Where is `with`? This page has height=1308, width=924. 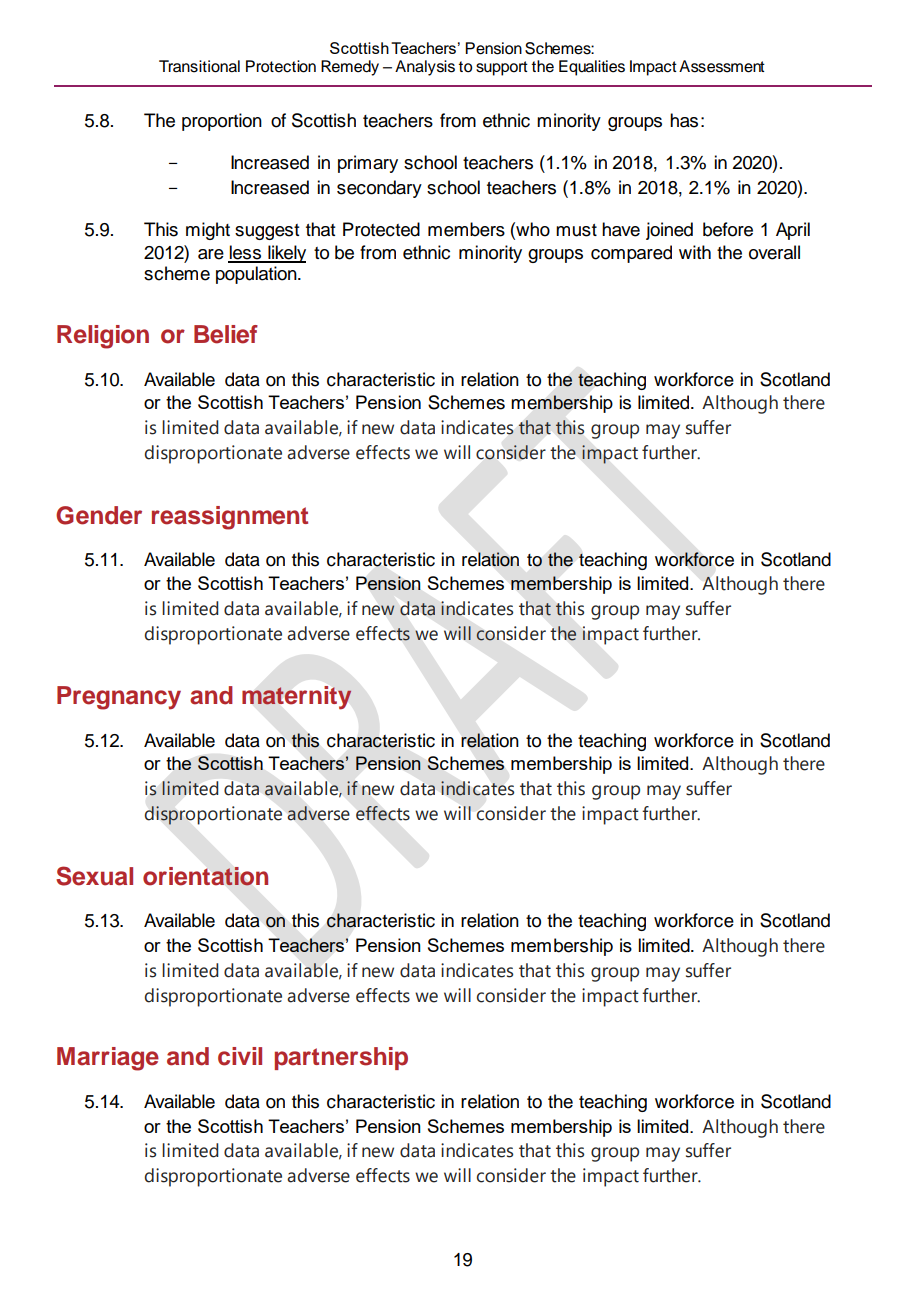
with is located at coordinates (695, 252).
